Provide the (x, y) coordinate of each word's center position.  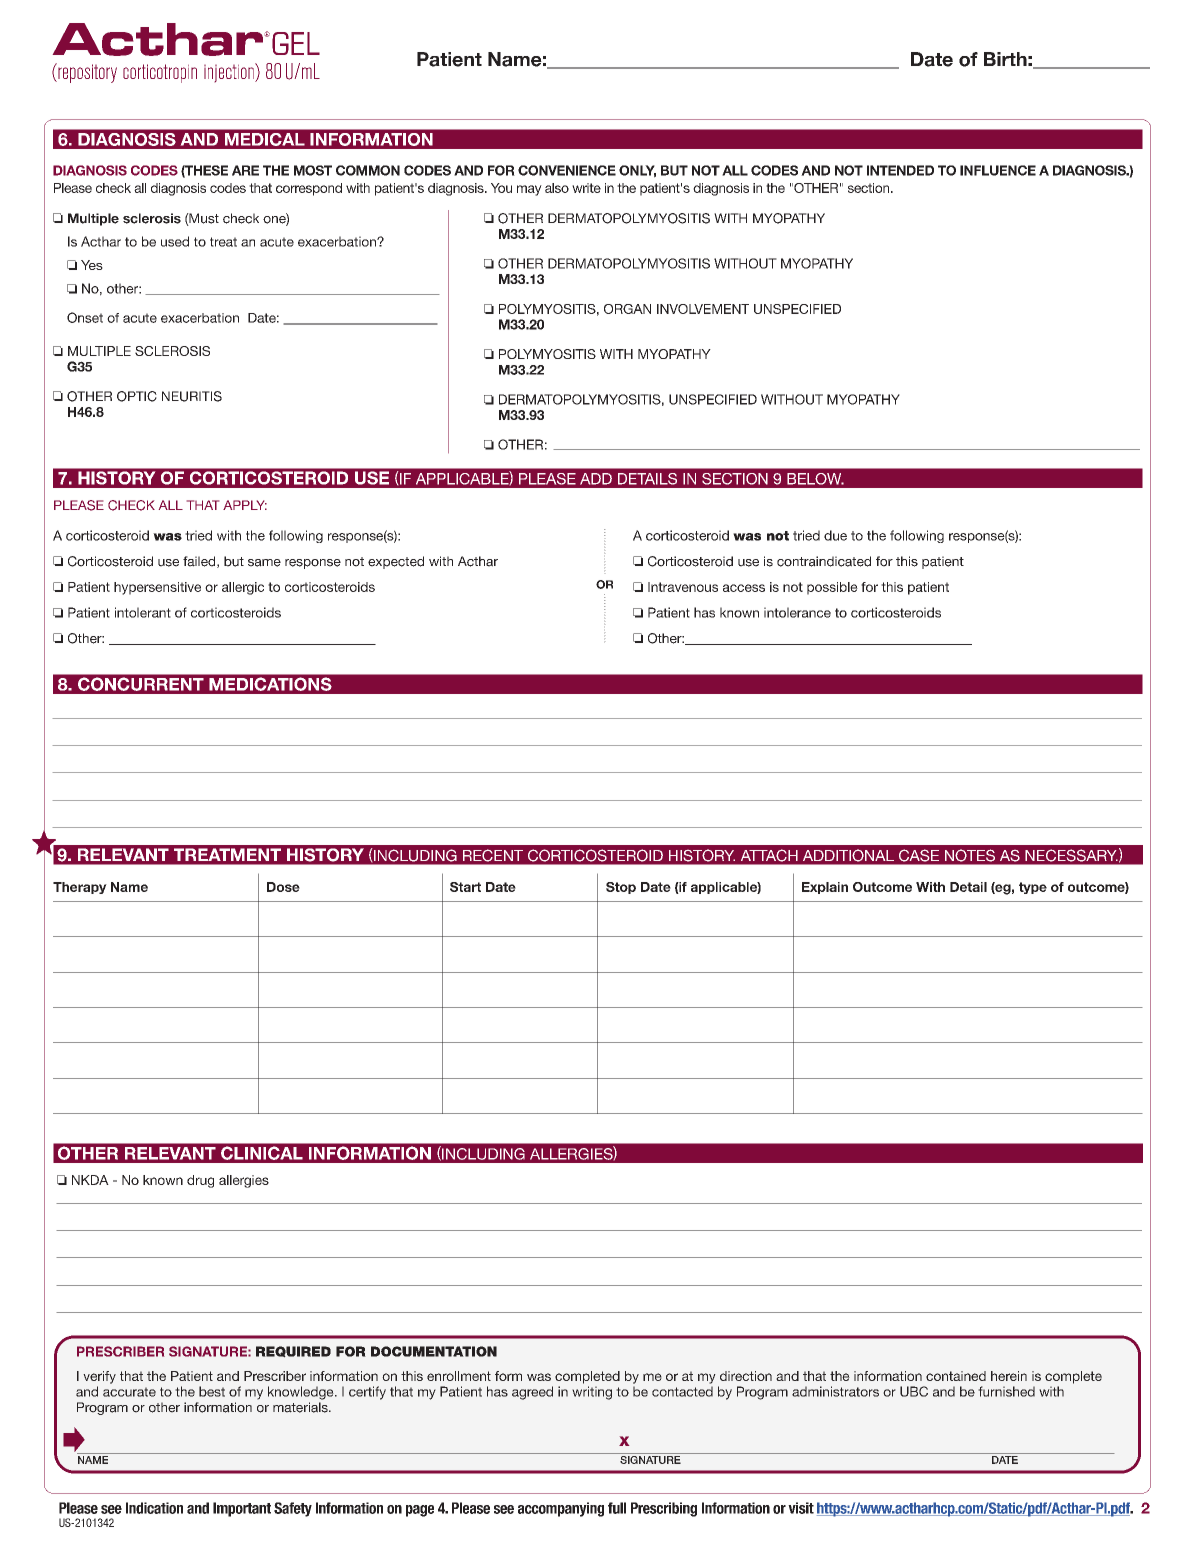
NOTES (970, 855)
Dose (283, 887)
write (586, 188)
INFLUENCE (998, 170)
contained (956, 1376)
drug (200, 1181)
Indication (154, 1508)
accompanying (561, 1509)
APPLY (245, 505)
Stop (621, 888)
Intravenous (683, 587)
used (175, 241)
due (835, 535)
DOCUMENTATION (434, 1351)
